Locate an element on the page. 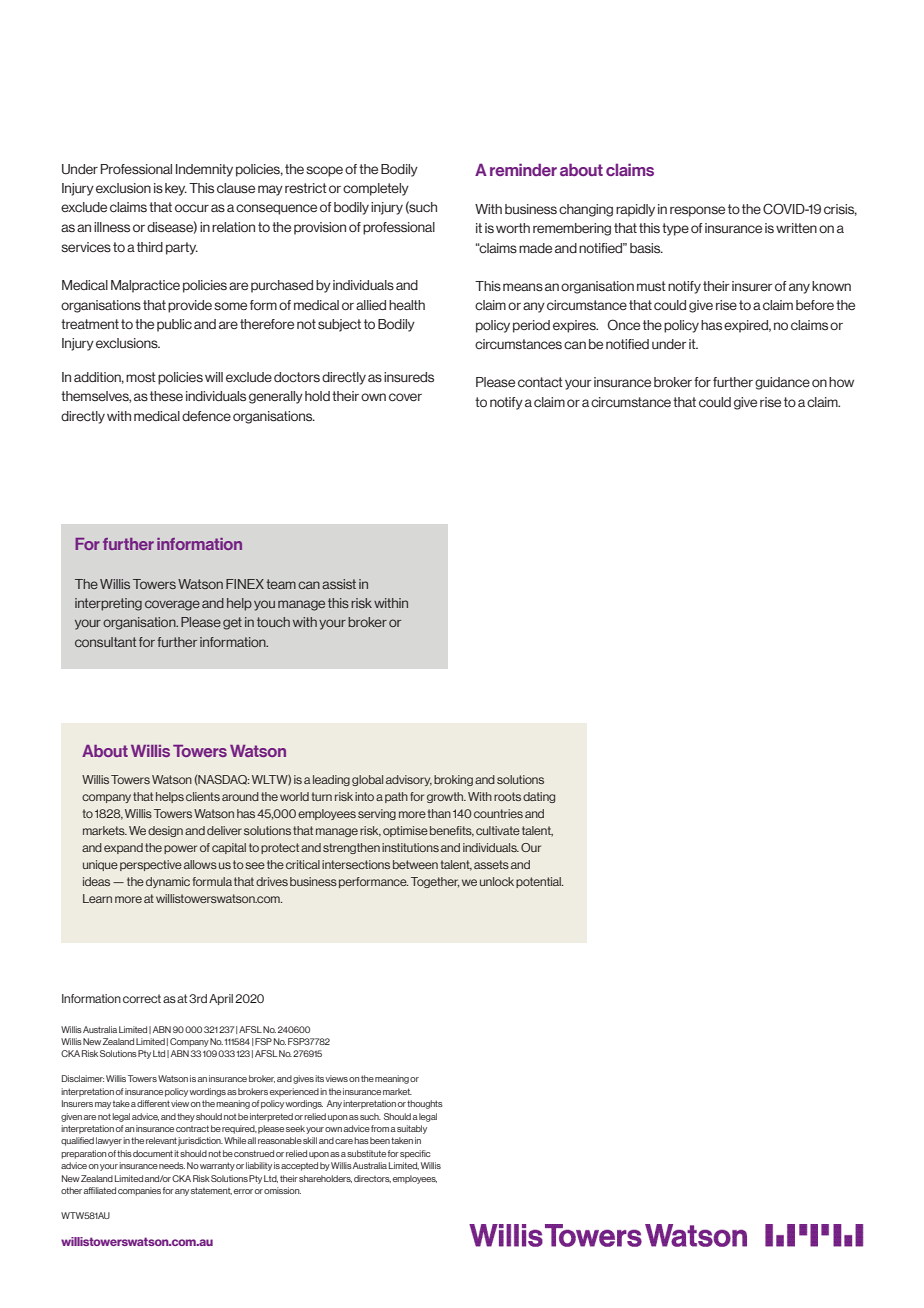 The image size is (924, 1308). specific is located at coordinates (415, 1154).
